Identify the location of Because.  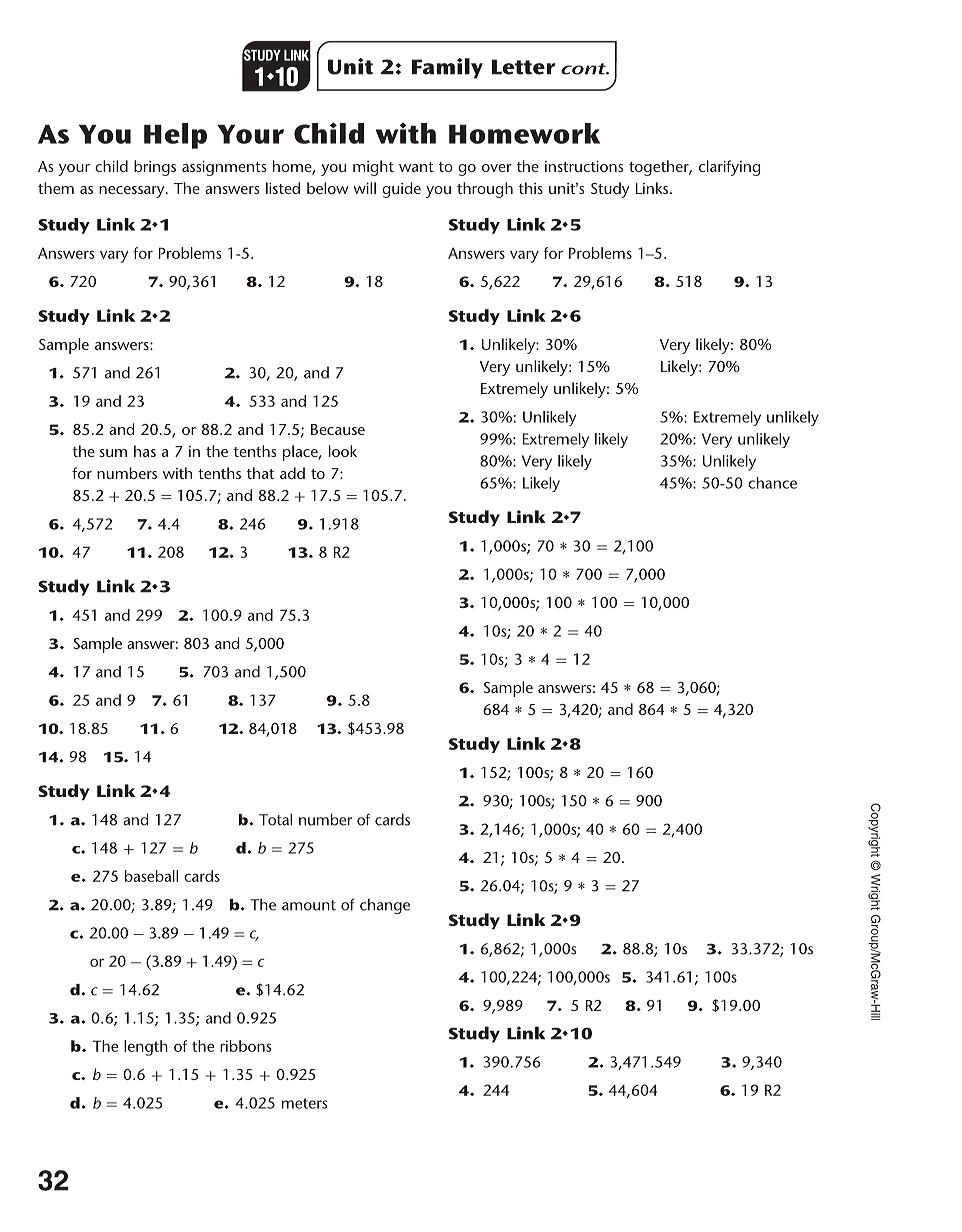
(338, 429).
